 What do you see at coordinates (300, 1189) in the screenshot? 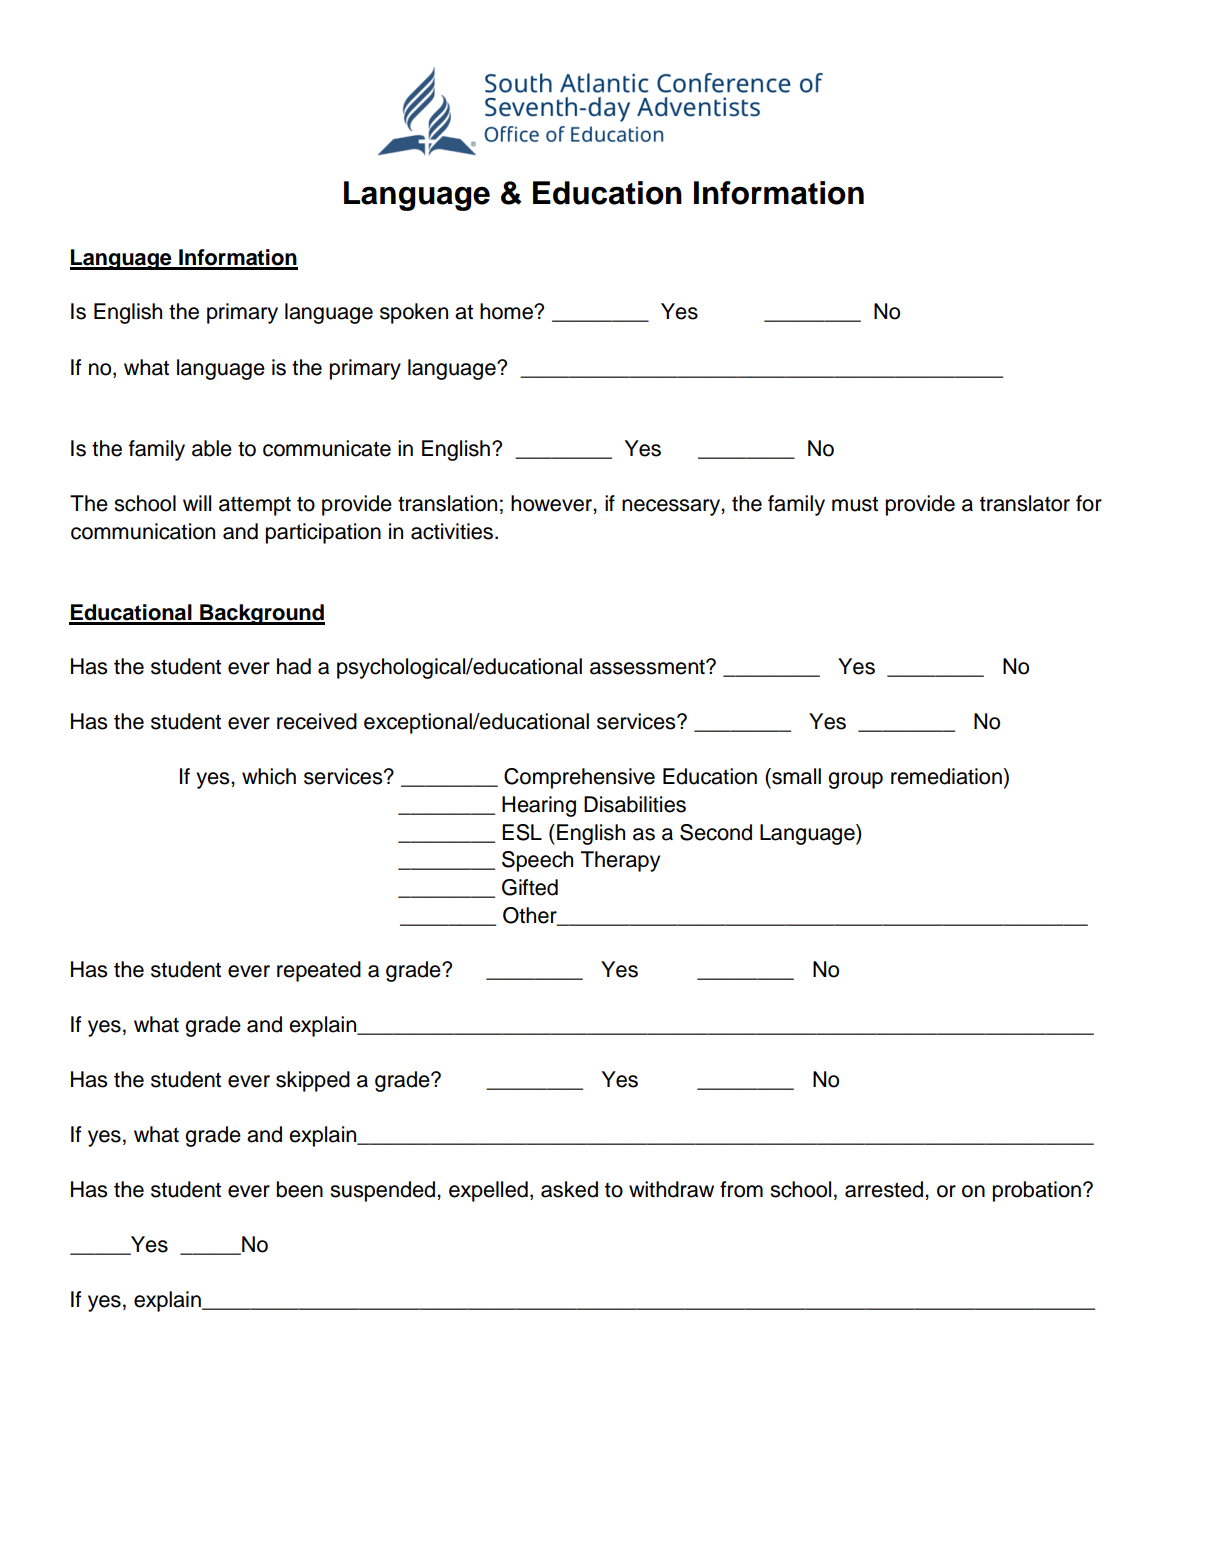
I see `been` at bounding box center [300, 1189].
